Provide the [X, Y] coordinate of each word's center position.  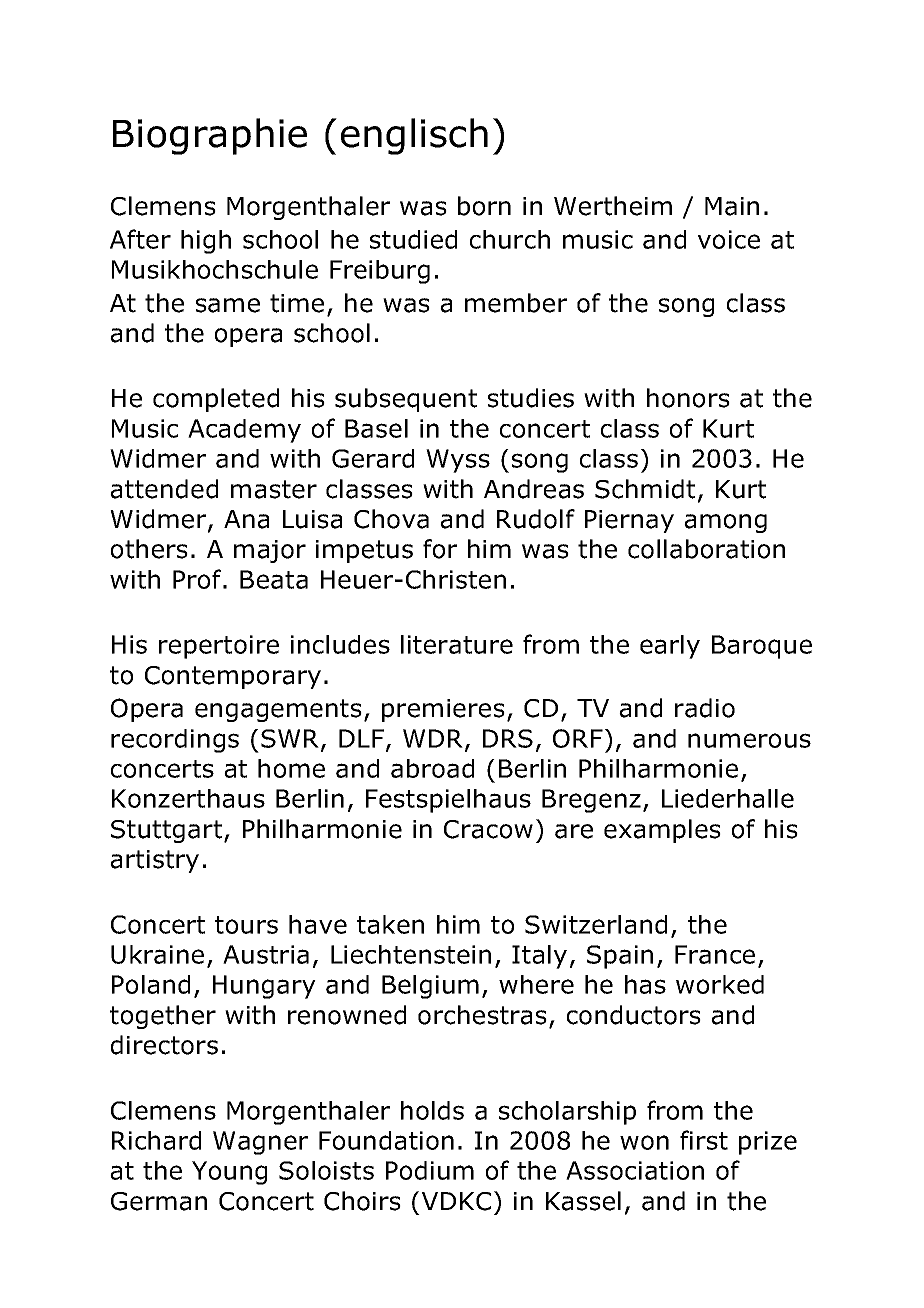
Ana [246, 519]
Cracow [488, 829]
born [484, 206]
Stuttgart [168, 831]
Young [229, 1173]
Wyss [458, 461]
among [725, 523]
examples [662, 831]
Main [732, 206]
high [206, 242]
